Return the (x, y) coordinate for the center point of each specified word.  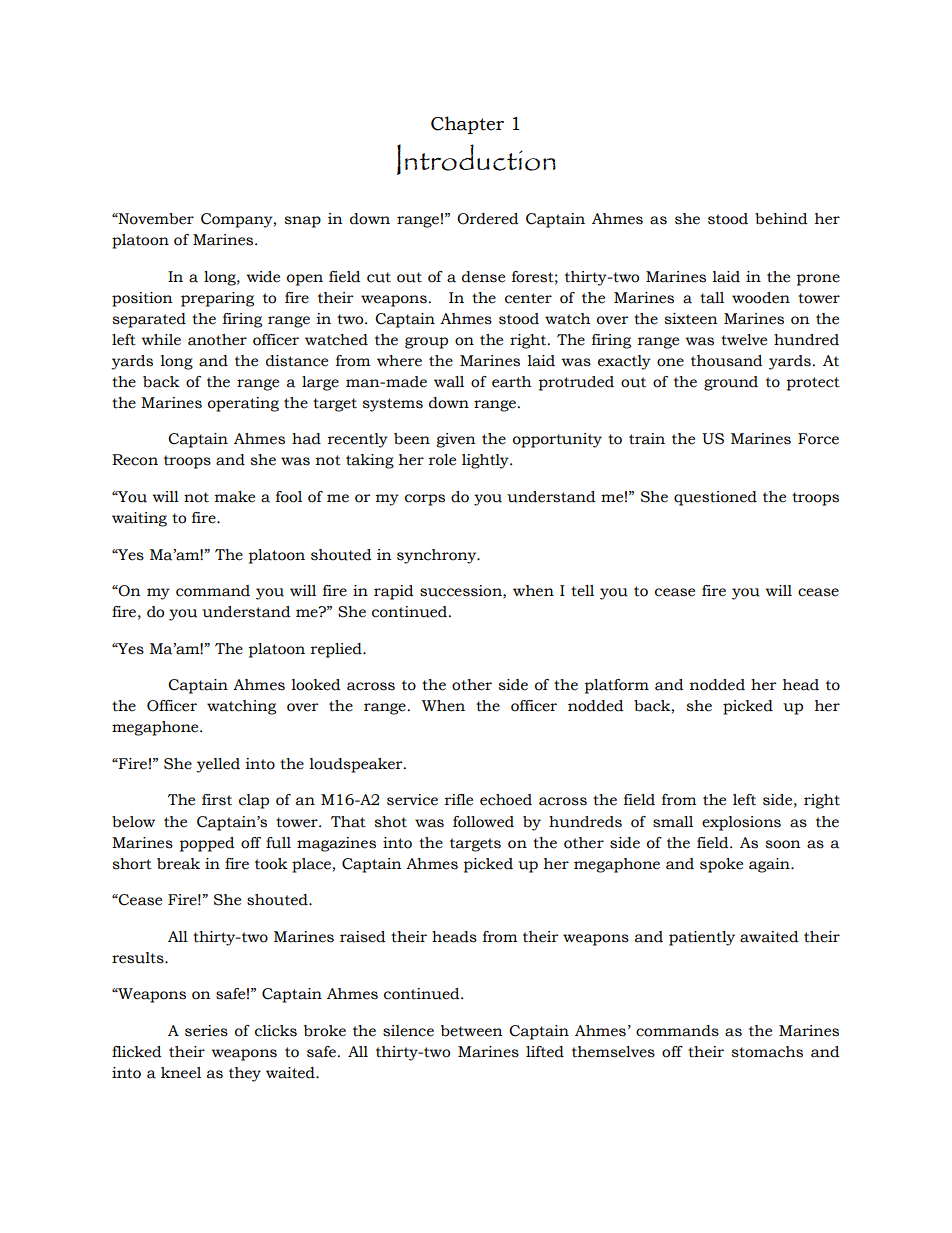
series (206, 1031)
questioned (715, 498)
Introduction (476, 159)
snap (302, 222)
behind (781, 219)
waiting (139, 519)
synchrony (438, 556)
